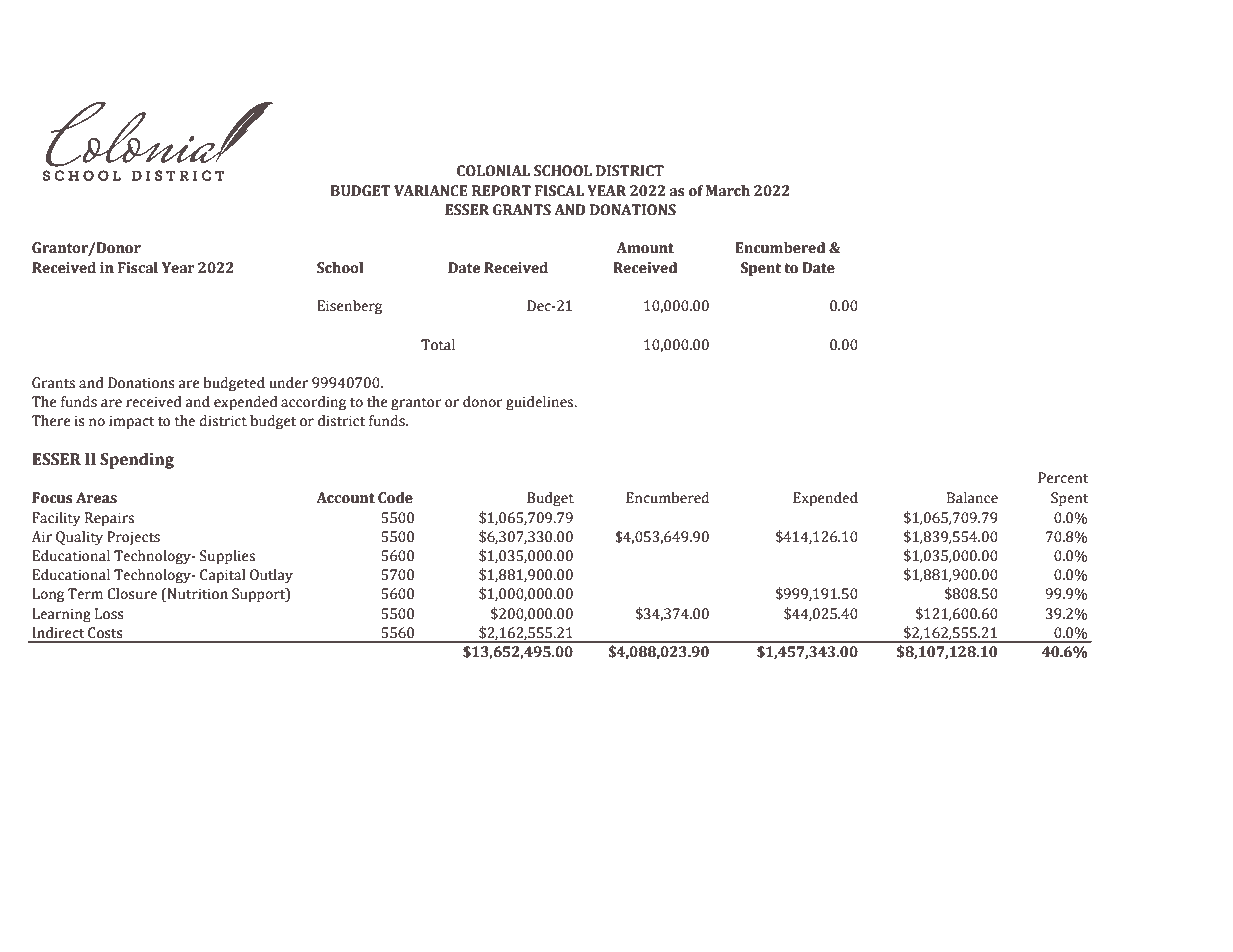 Image resolution: width=1233 pixels, height=952 pixels. Describe the element at coordinates (541, 403) in the page. I see `guidelines` at that location.
